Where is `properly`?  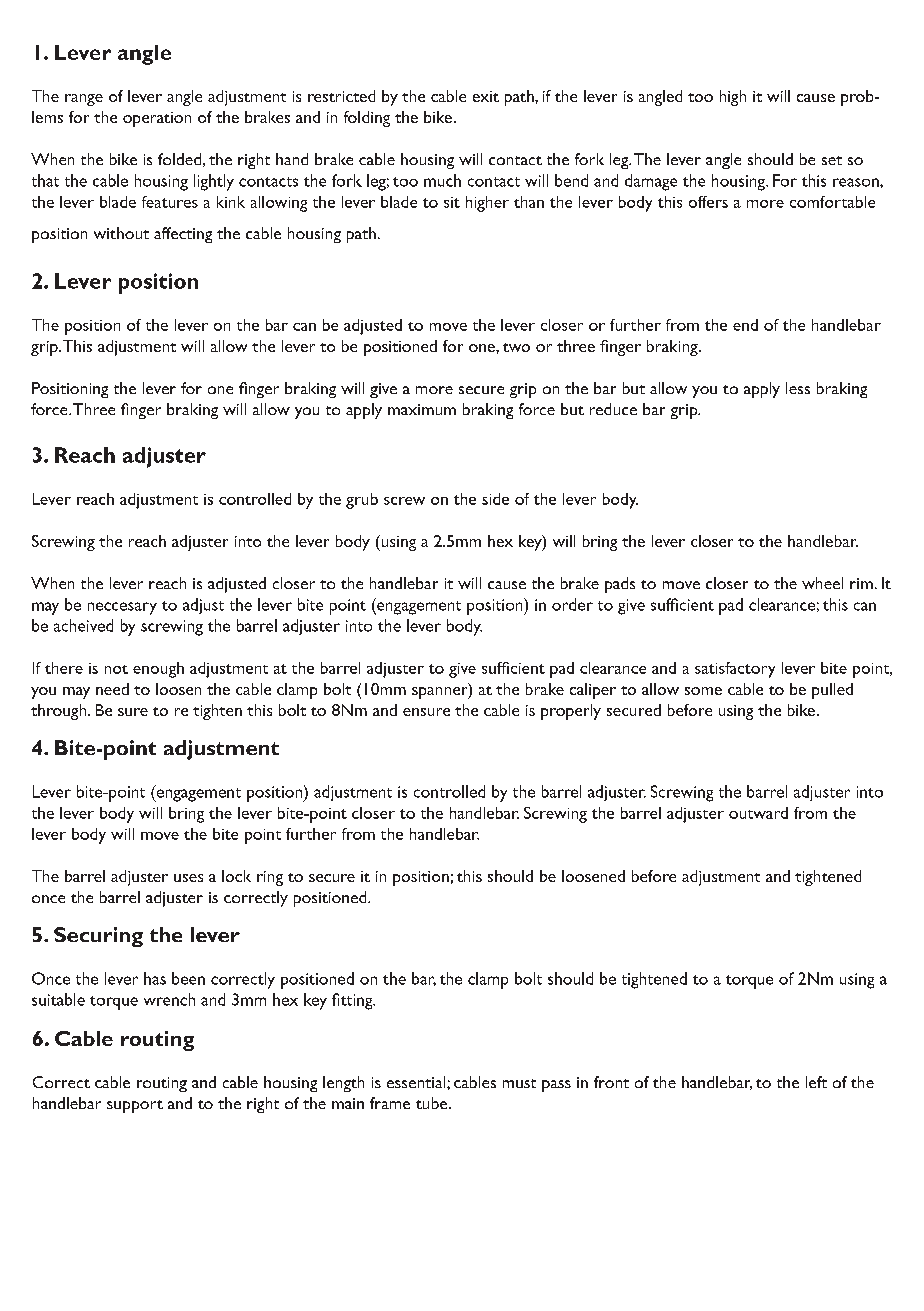
properly is located at coordinates (571, 712).
